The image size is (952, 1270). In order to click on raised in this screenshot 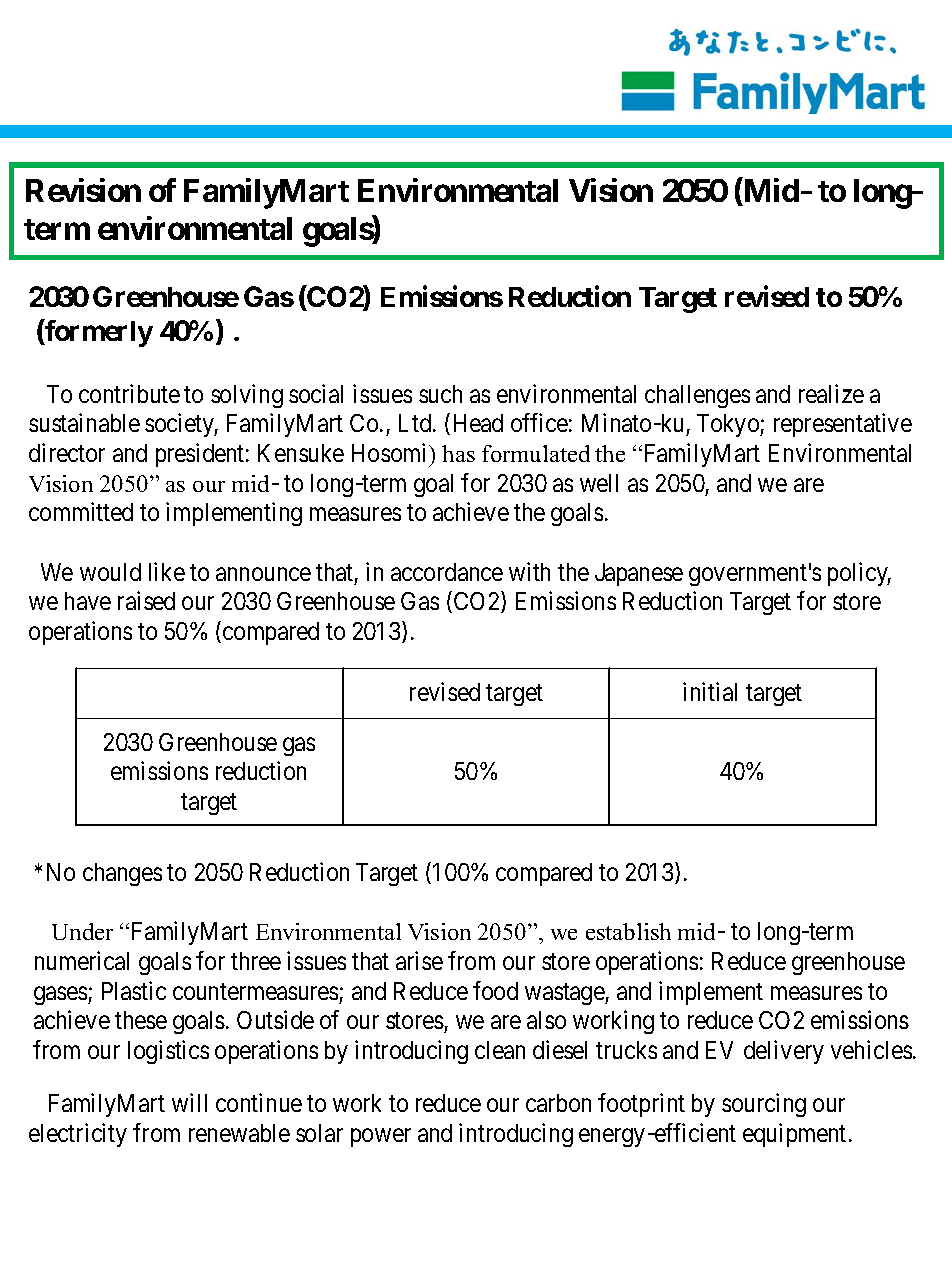, I will do `click(146, 600)`.
